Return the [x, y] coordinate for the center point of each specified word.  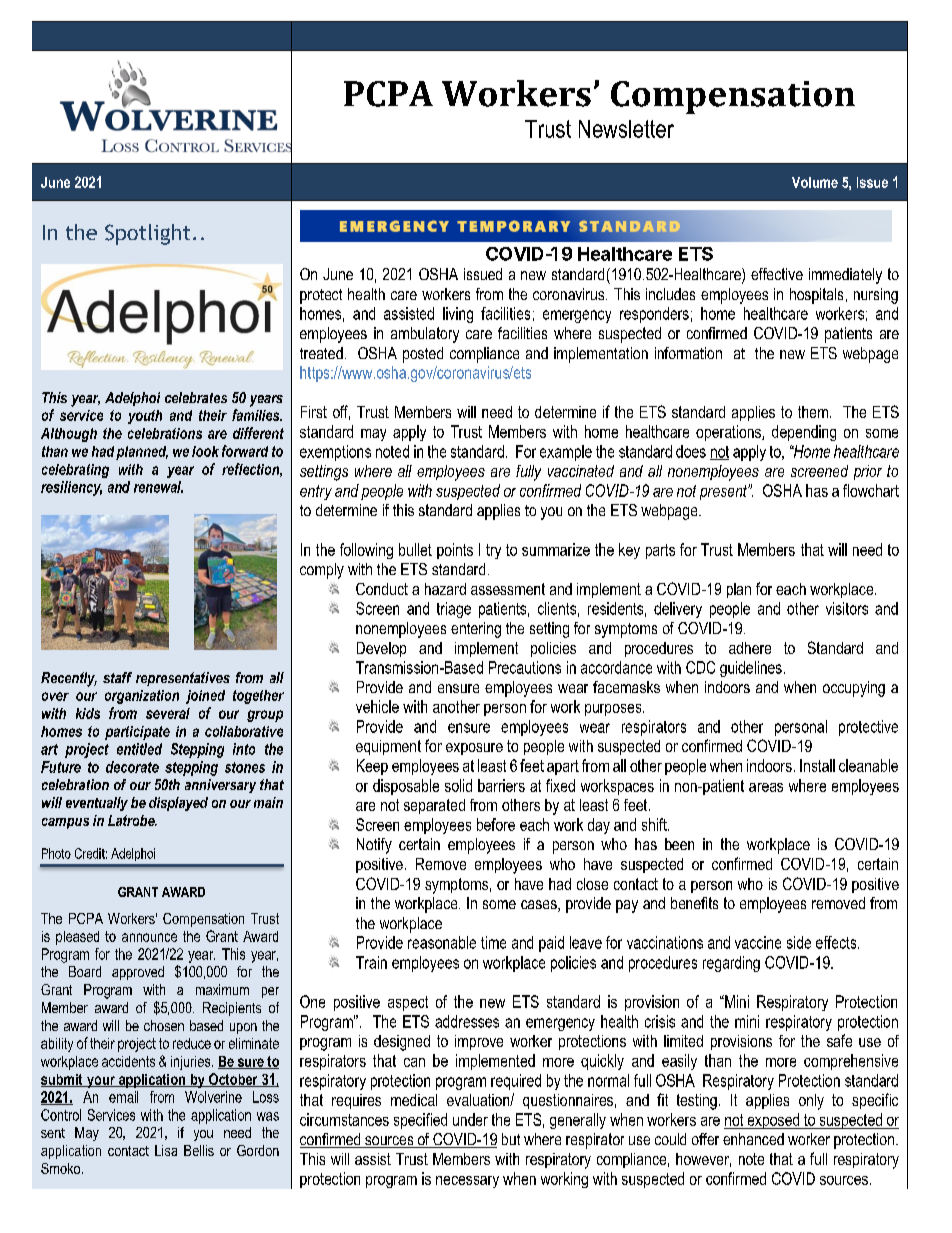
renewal [158, 487]
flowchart [871, 490]
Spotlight [147, 234]
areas [766, 787]
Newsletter [626, 129]
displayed [178, 804]
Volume [815, 182]
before [496, 824]
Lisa [166, 1150]
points [455, 551]
